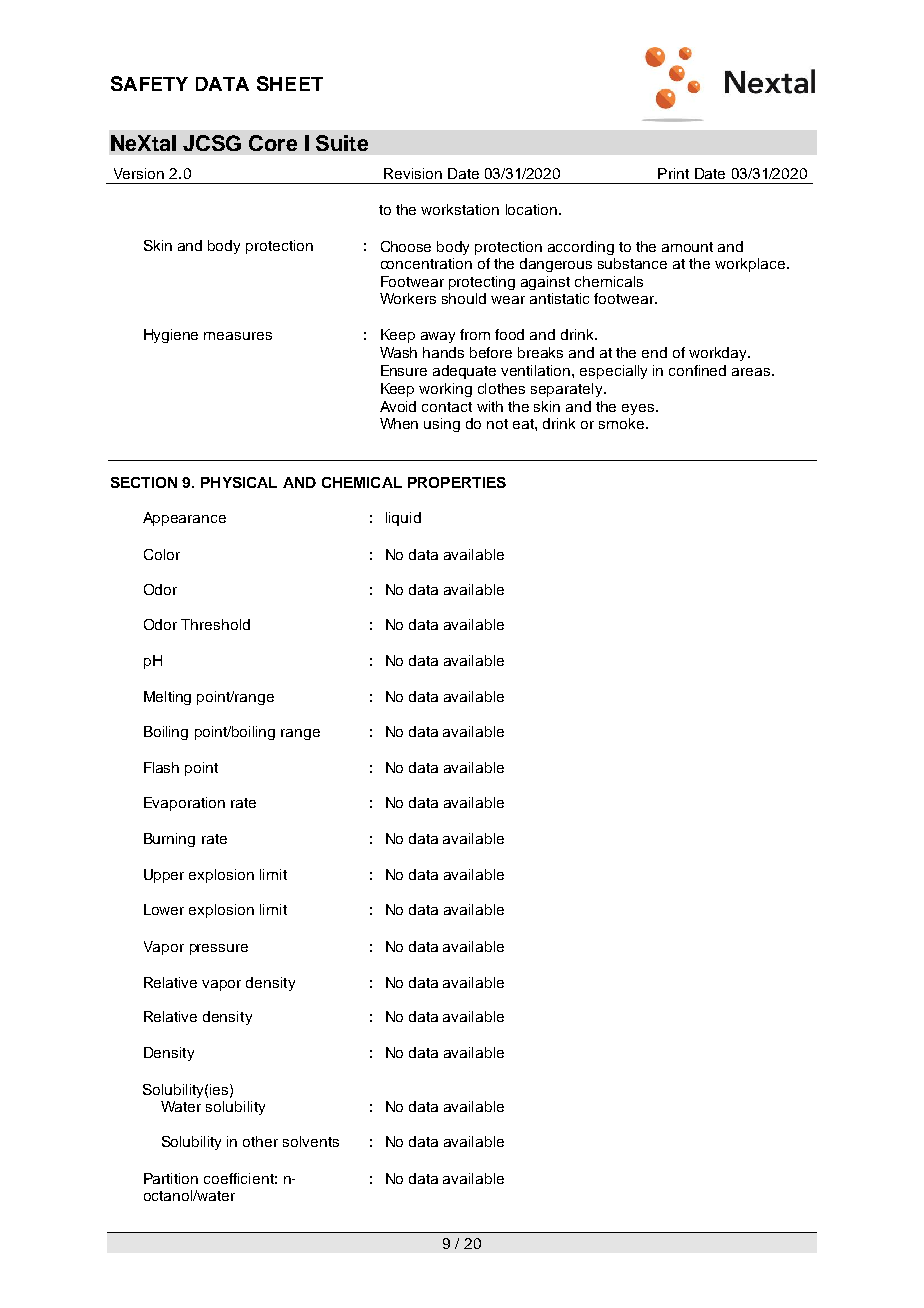 Image resolution: width=924 pixels, height=1308 pixels. Describe the element at coordinates (260, 1141) in the document. I see `other` at that location.
